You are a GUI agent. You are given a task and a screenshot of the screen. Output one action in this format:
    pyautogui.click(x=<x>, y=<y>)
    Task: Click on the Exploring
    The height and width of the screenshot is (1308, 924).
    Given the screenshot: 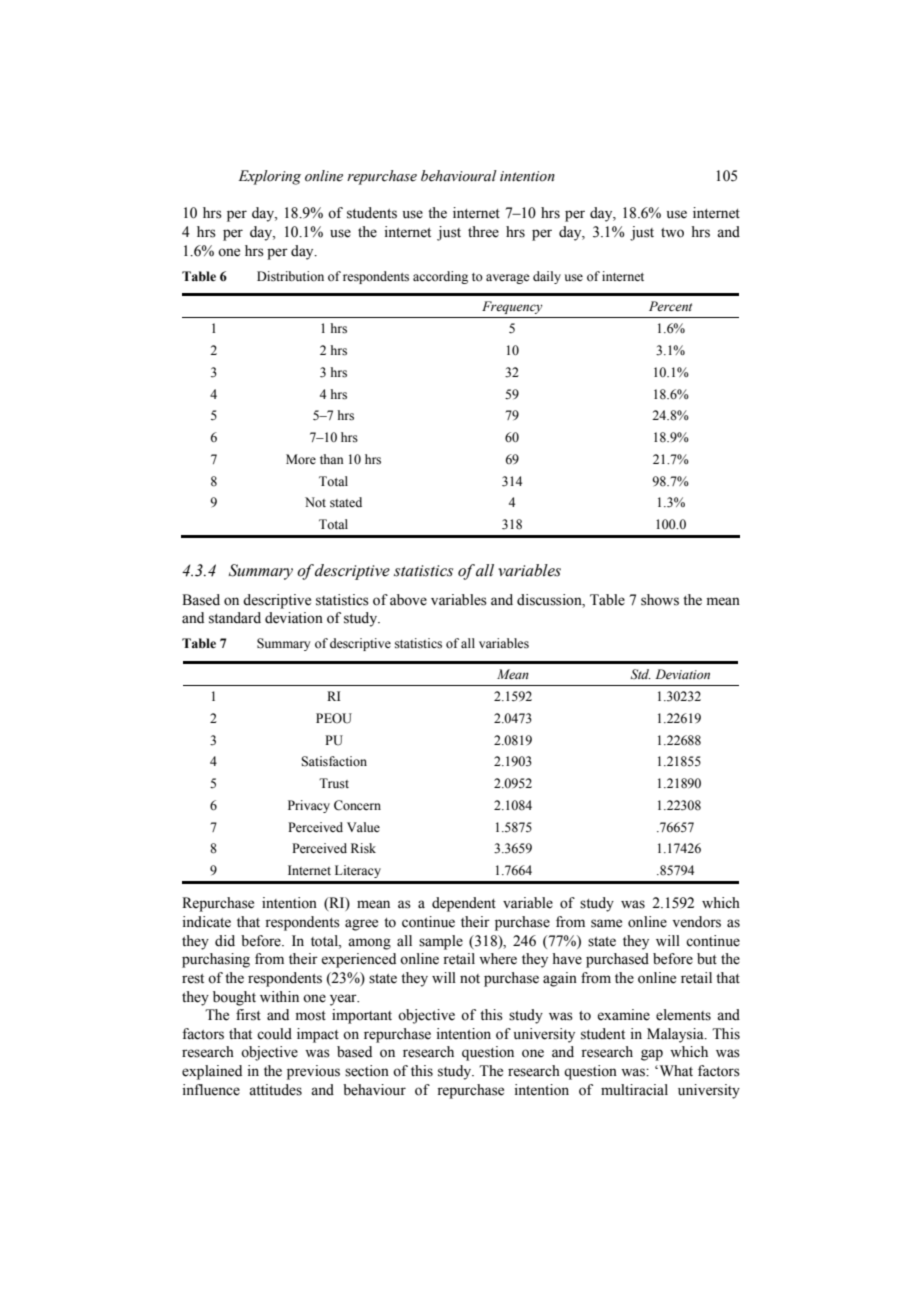 What is the action you would take?
    pyautogui.click(x=269, y=177)
